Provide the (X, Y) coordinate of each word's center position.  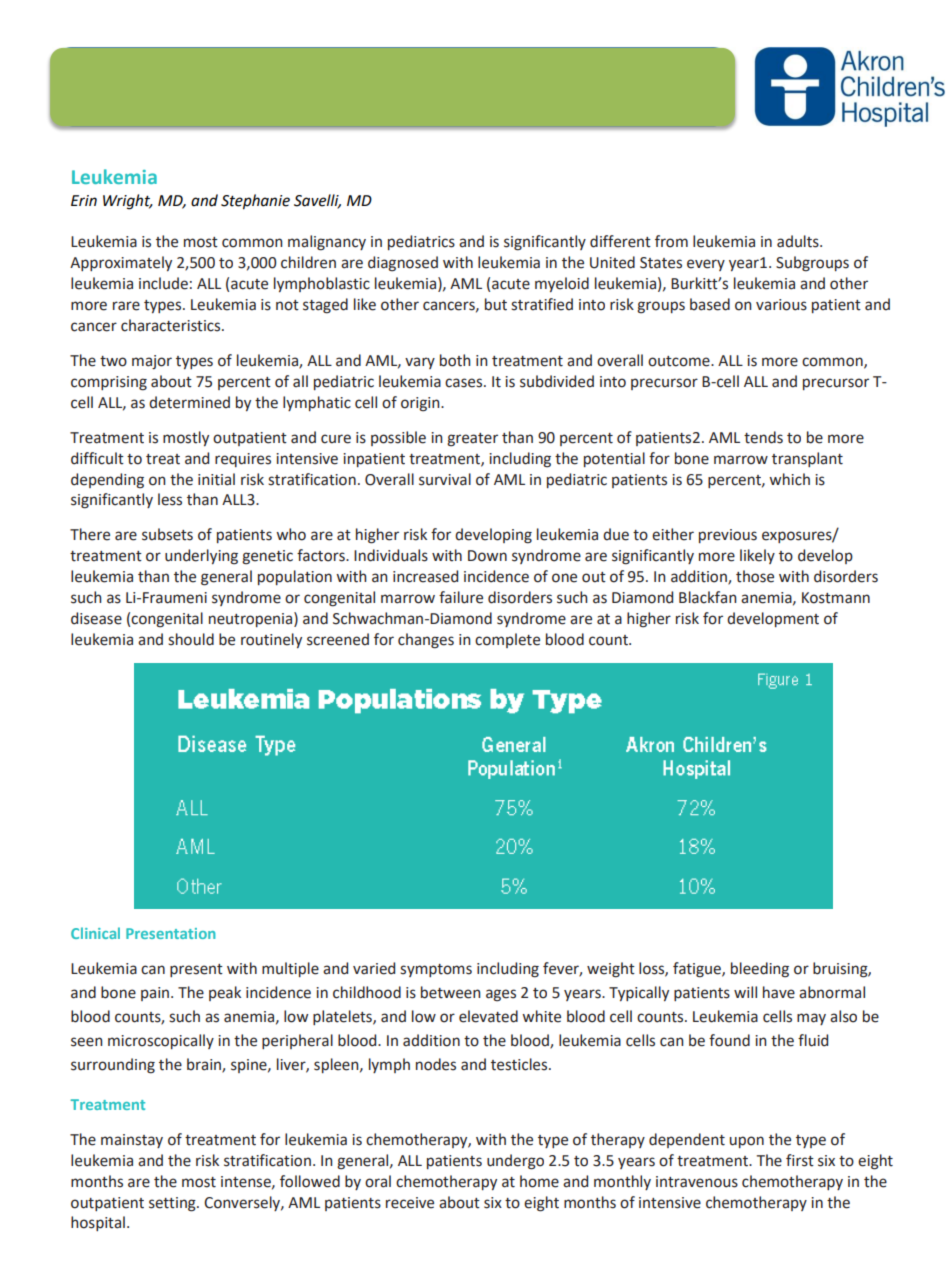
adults (799, 241)
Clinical (95, 933)
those (755, 576)
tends (763, 437)
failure (461, 597)
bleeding (760, 970)
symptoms (436, 970)
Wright (127, 202)
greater (472, 440)
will (745, 992)
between (451, 992)
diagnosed (403, 264)
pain (156, 994)
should (191, 639)
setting (173, 1204)
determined (189, 402)
